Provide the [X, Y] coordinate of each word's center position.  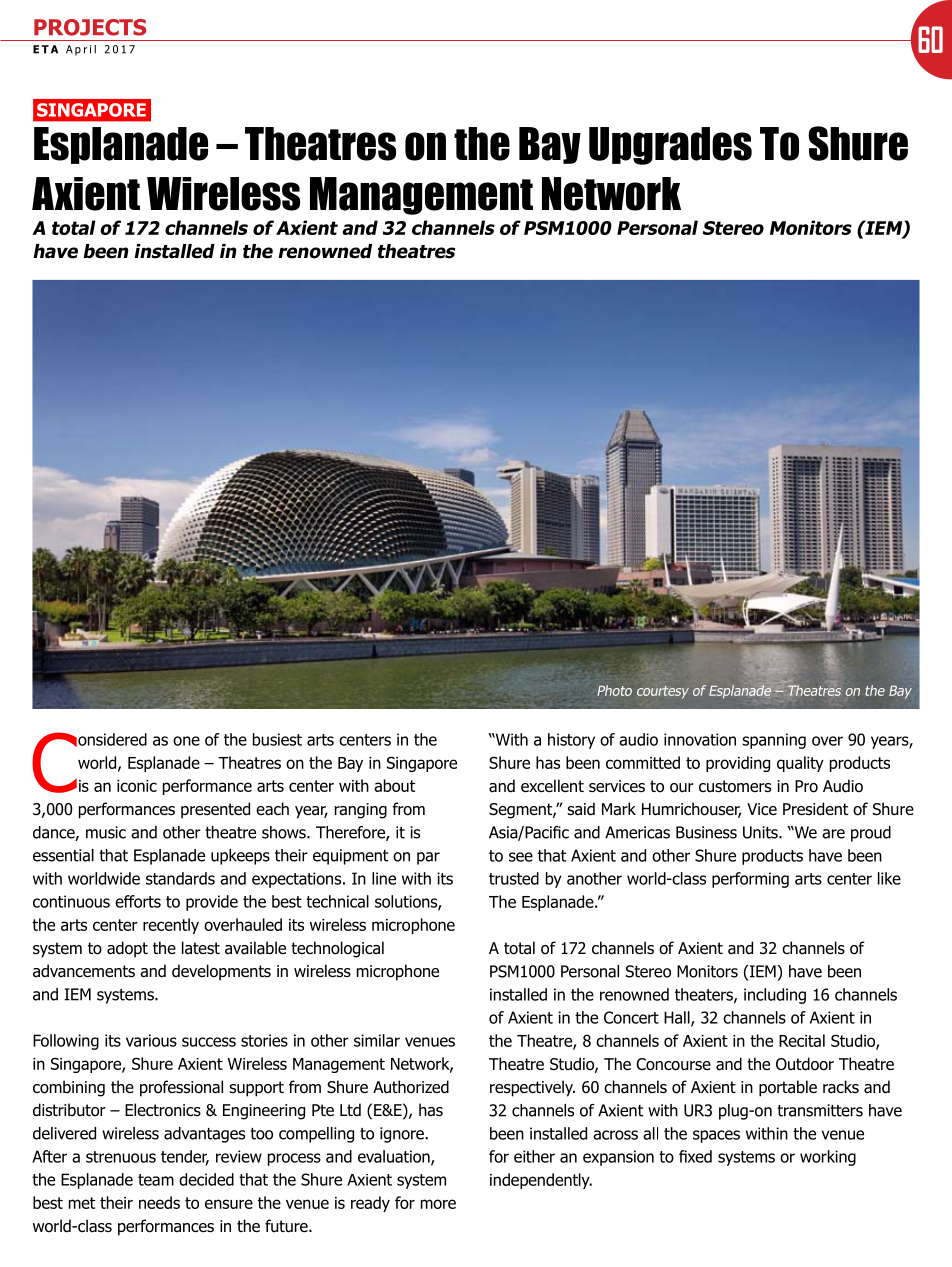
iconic [137, 786]
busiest [277, 739]
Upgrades [670, 146]
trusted [514, 878]
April [81, 50]
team [156, 1180]
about [394, 785]
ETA [45, 49]
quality [800, 764]
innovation [700, 739]
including [775, 996]
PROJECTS [90, 27]
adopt [127, 949]
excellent [552, 785]
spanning [774, 741]
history [571, 741]
